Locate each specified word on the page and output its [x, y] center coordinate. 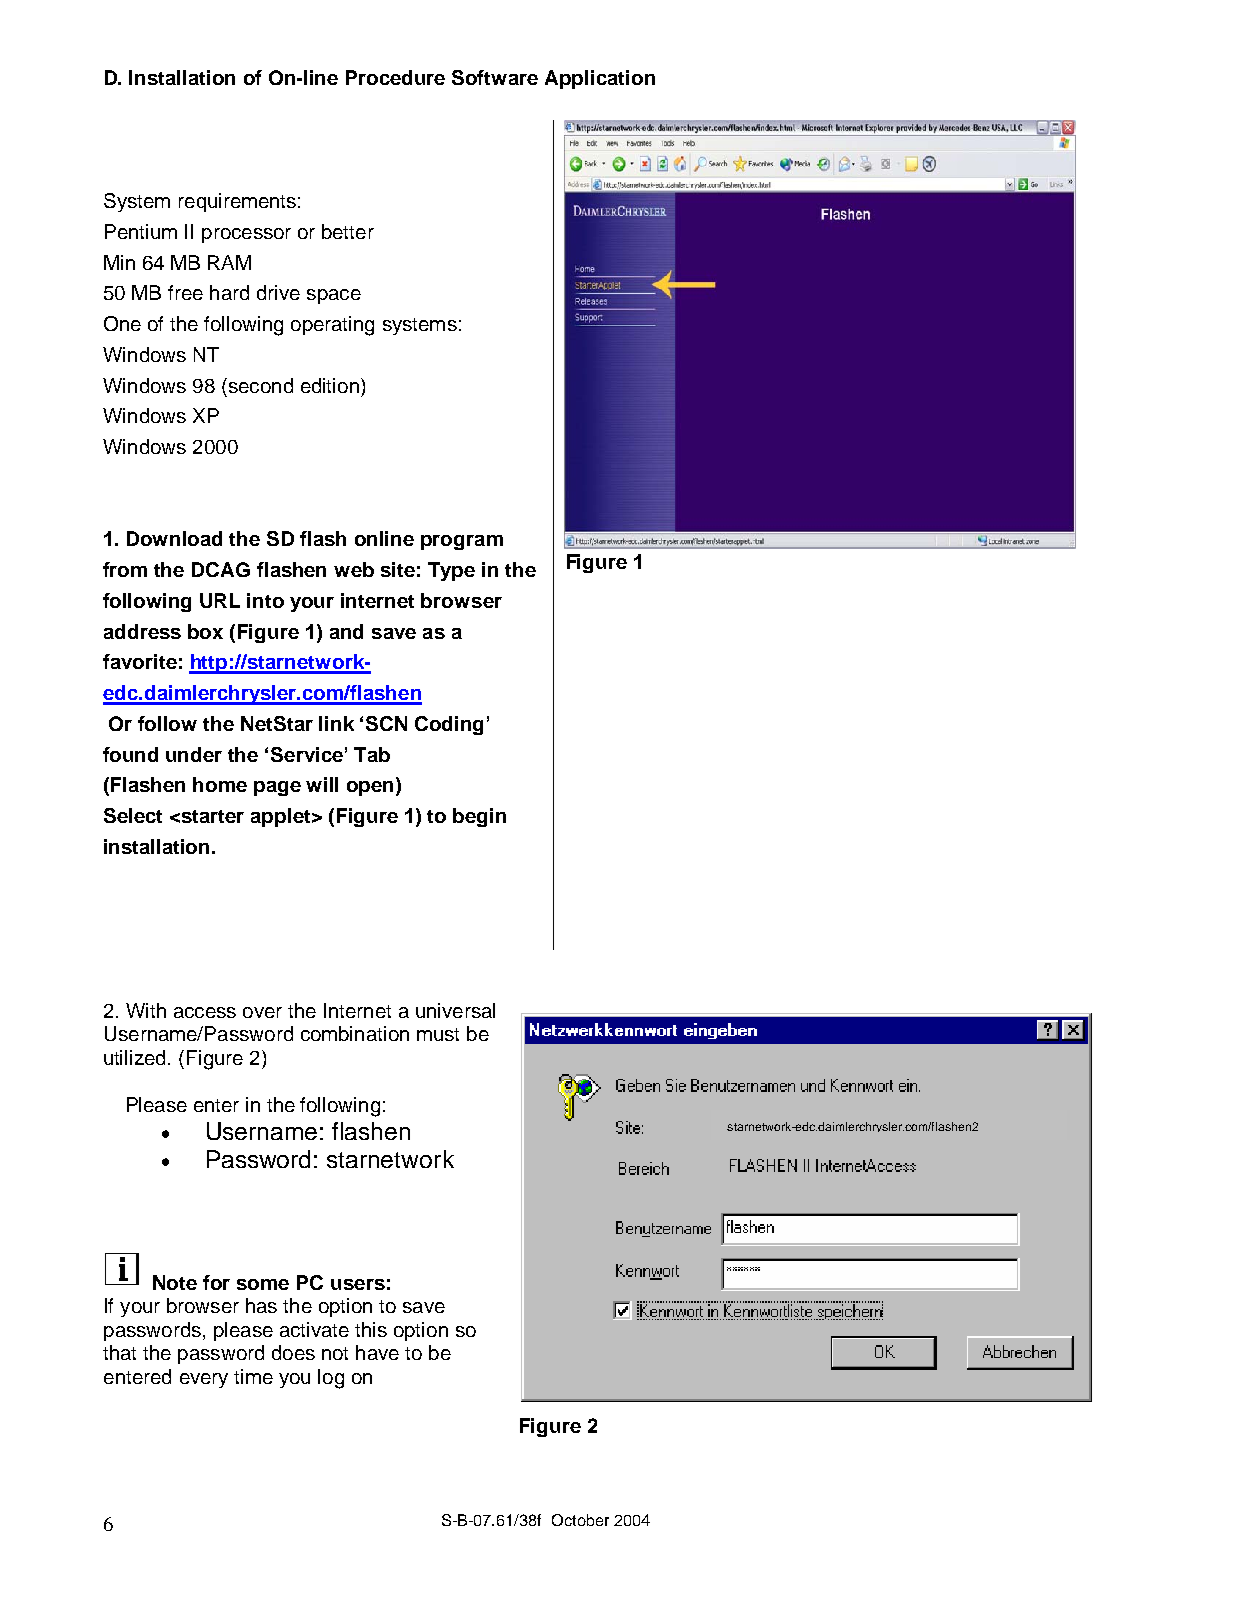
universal [455, 1010]
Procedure [395, 77]
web [354, 569]
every [204, 1380]
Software [495, 77]
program [462, 542]
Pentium [141, 231]
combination [355, 1033]
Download [174, 538]
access [205, 1012]
